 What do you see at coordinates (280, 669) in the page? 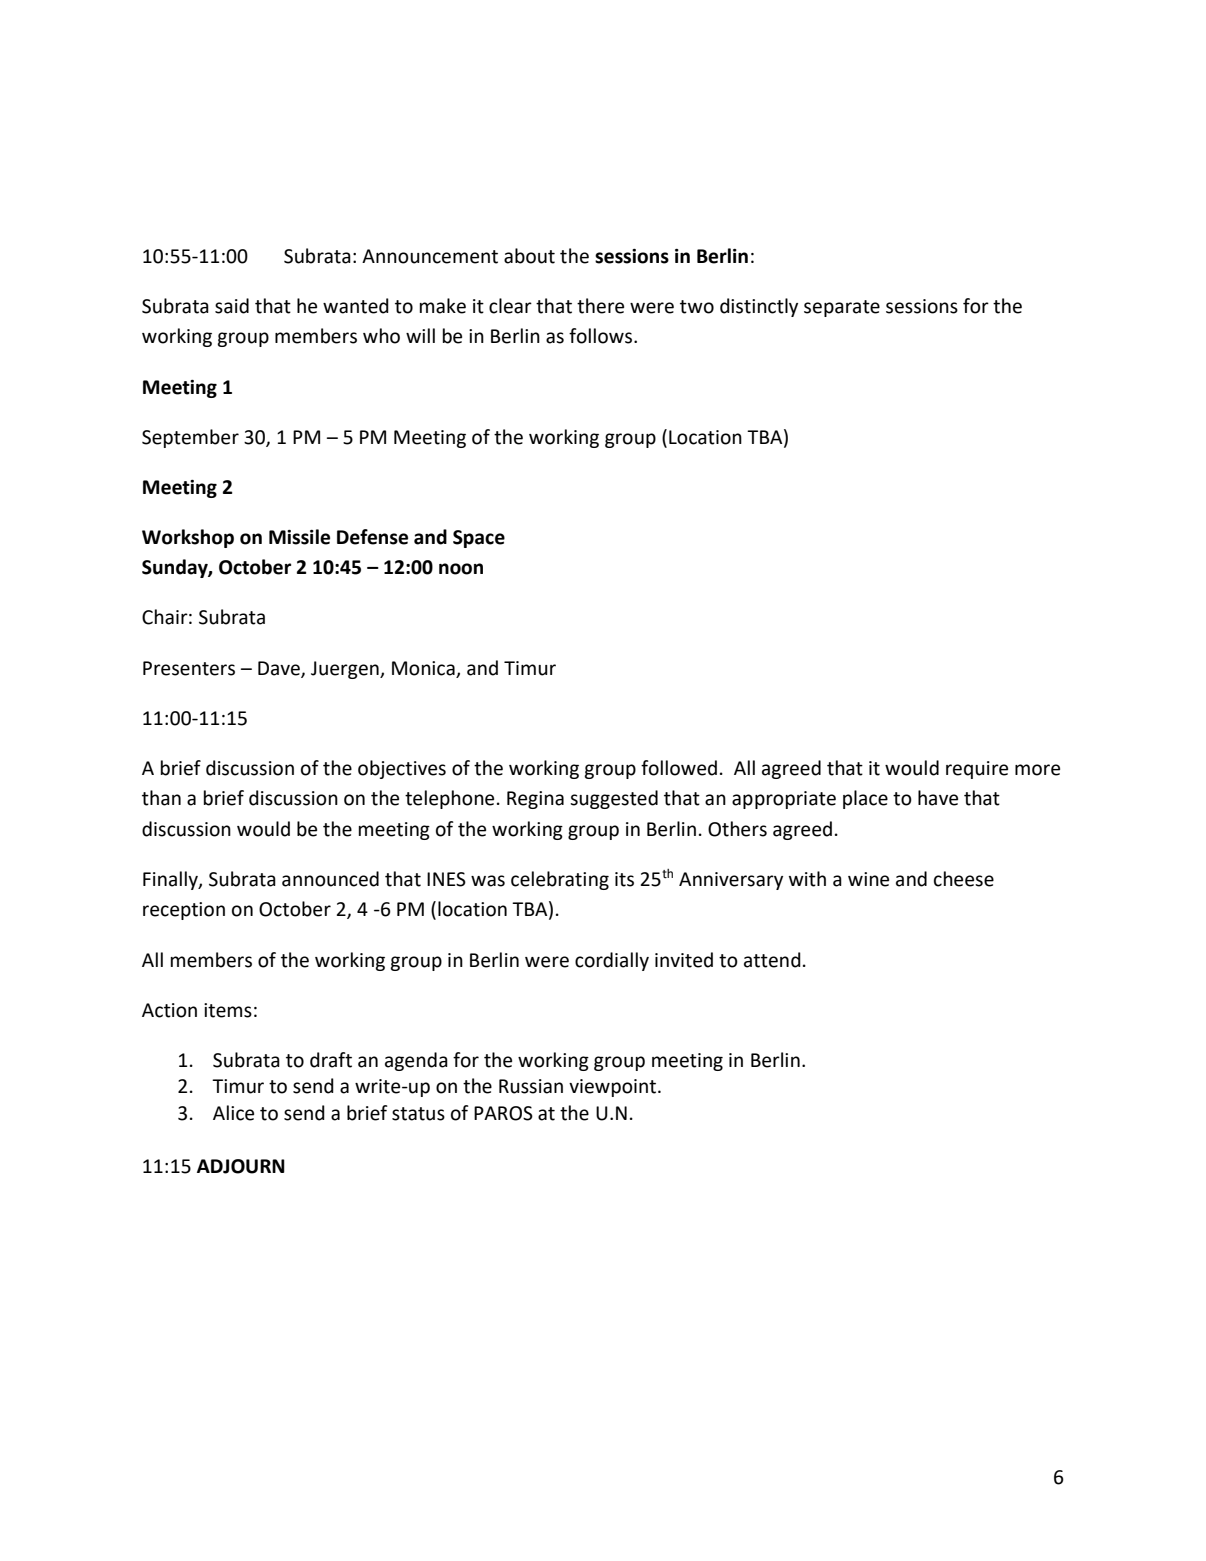
I see `Dave` at bounding box center [280, 669].
